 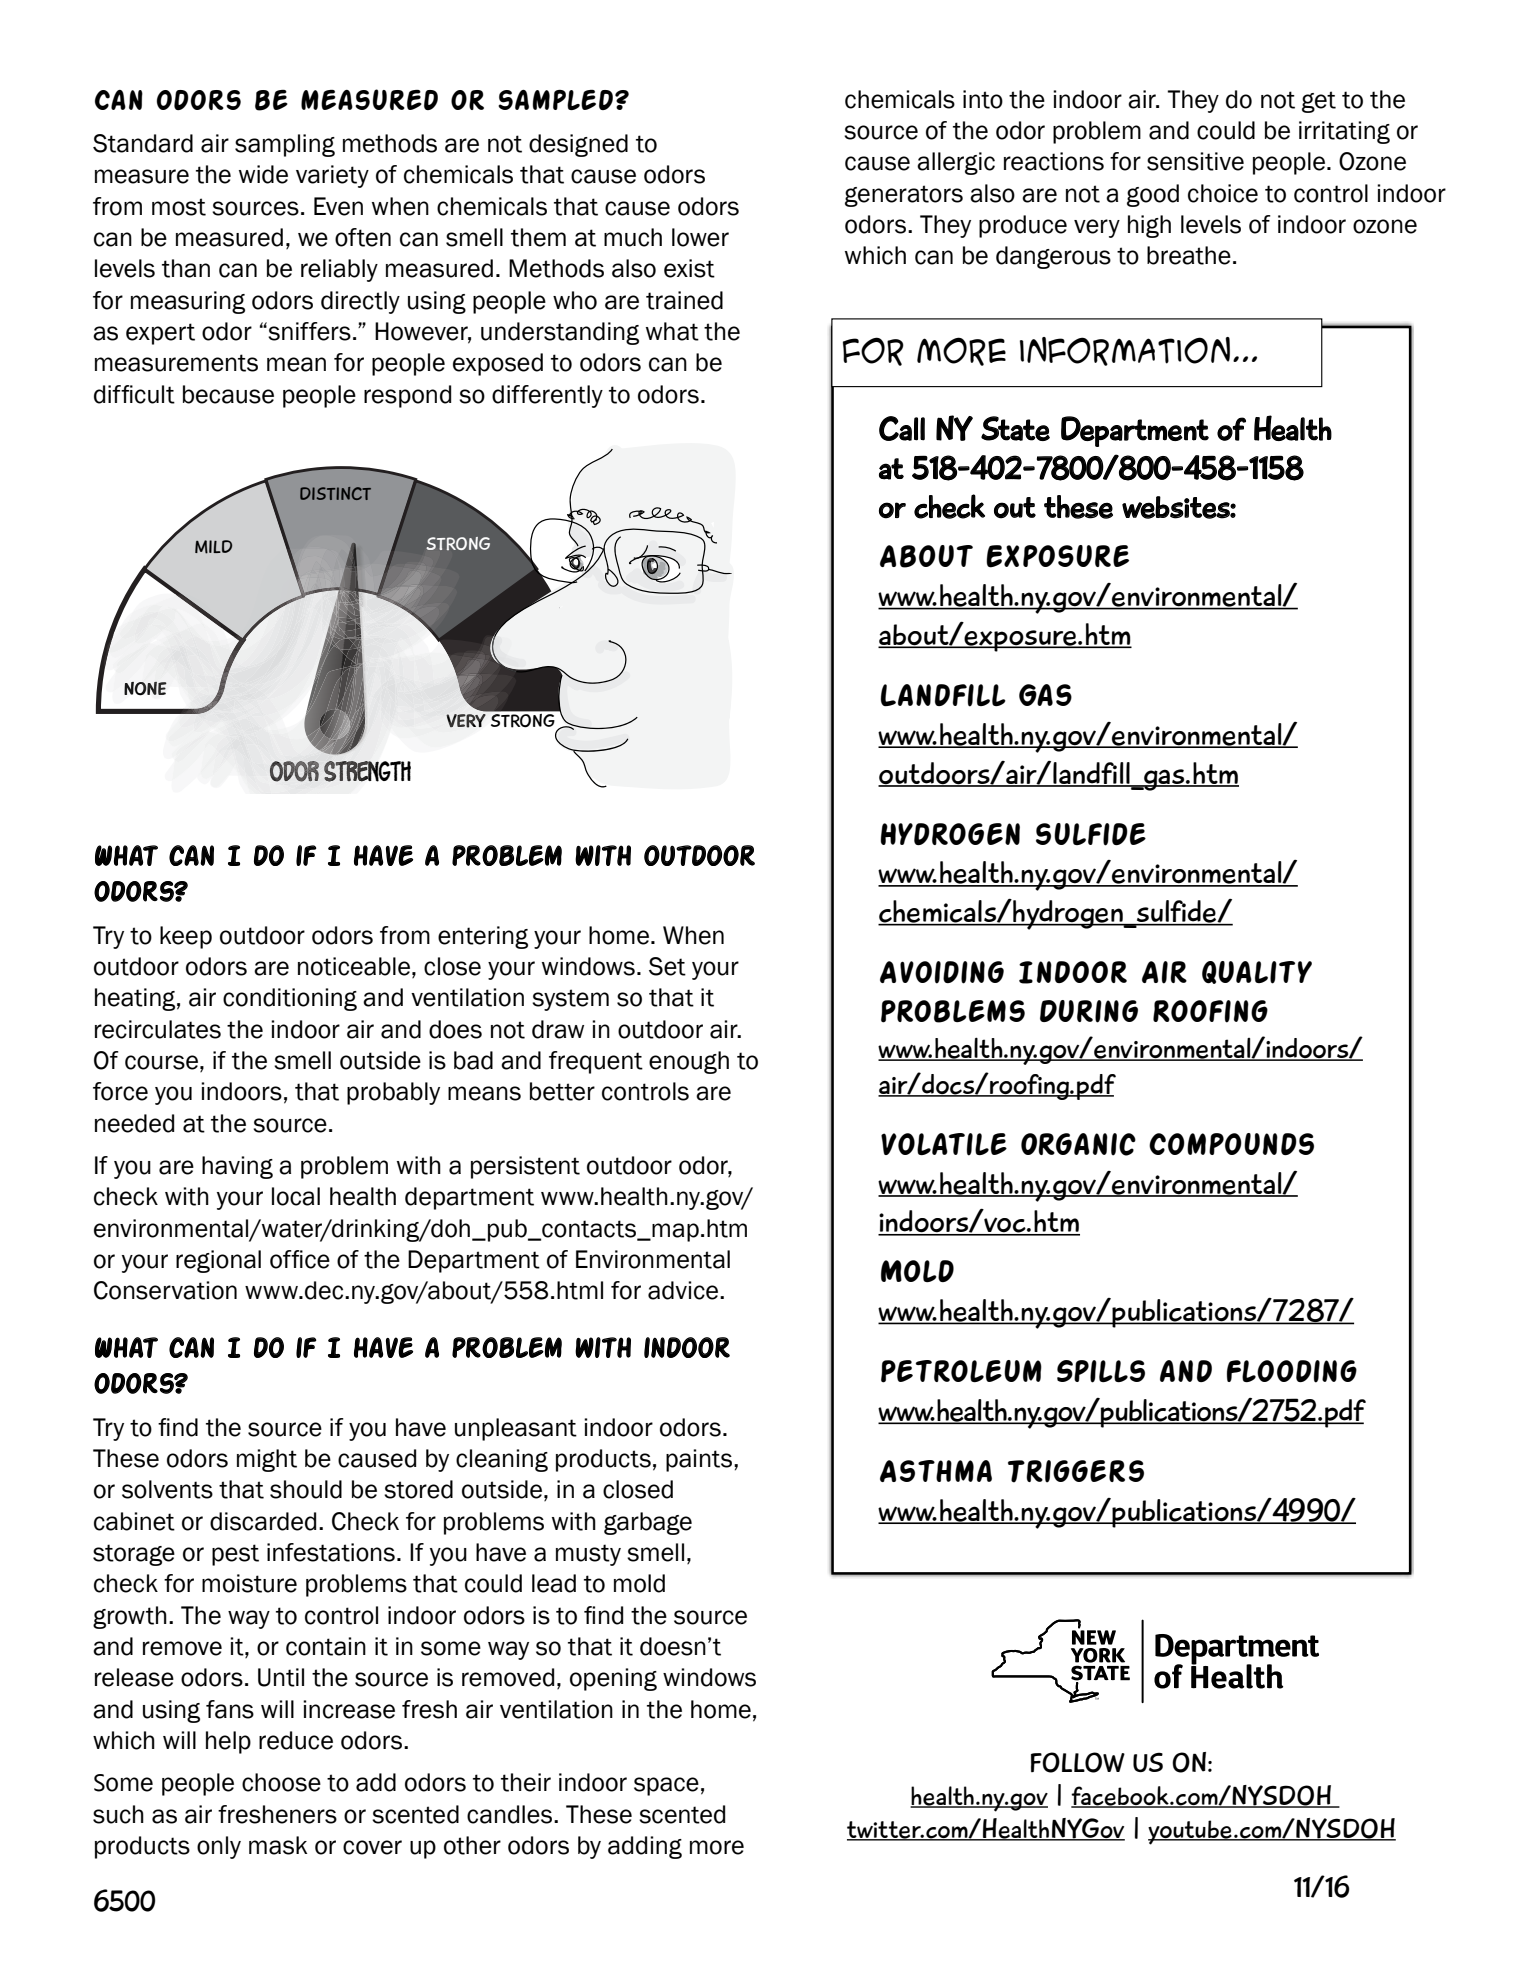 What do you see at coordinates (666, 1786) in the image?
I see `space` at bounding box center [666, 1786].
